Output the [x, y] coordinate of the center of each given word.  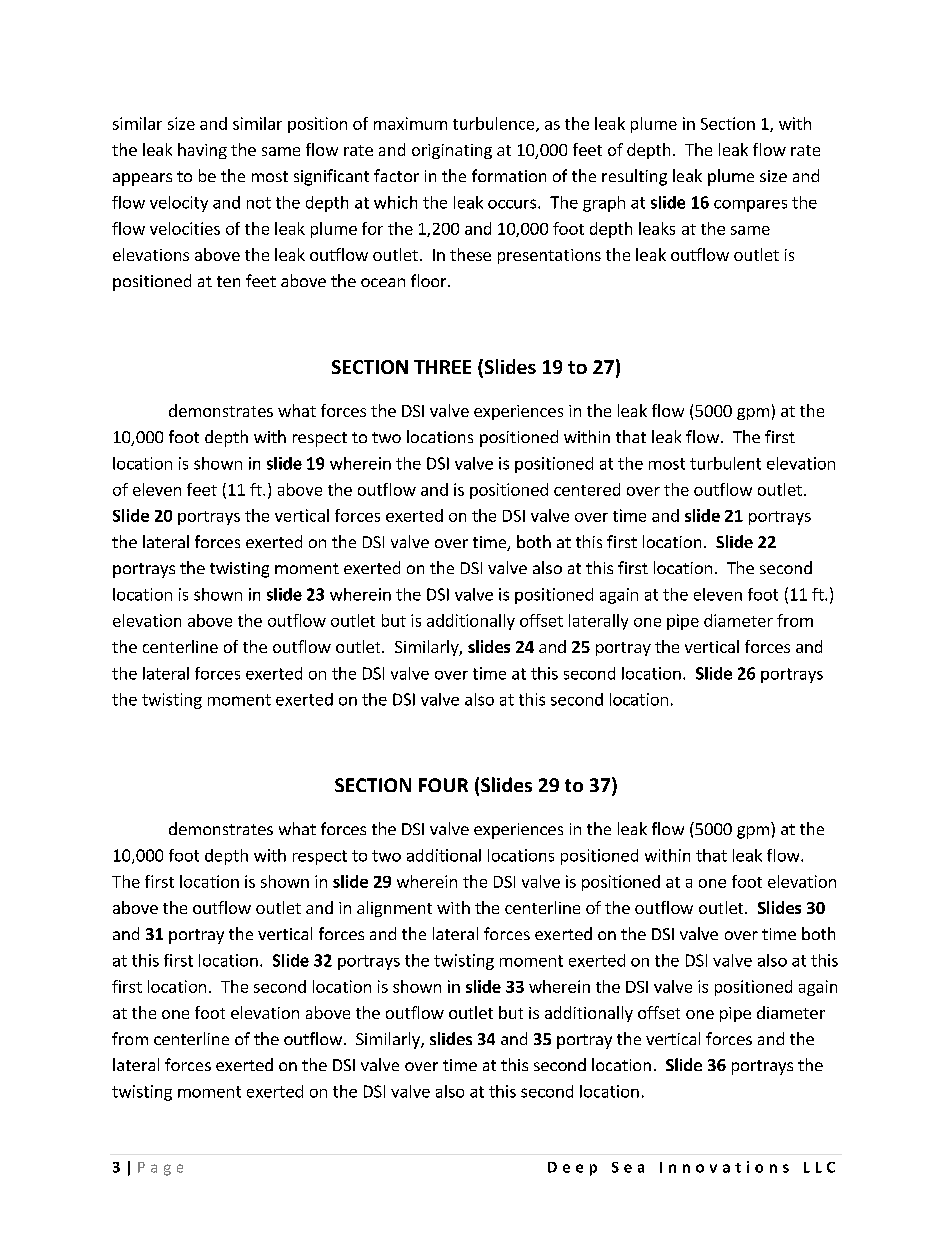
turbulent [725, 463]
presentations [549, 256]
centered [587, 489]
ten [228, 281]
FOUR [443, 785]
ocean [383, 282]
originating [452, 151]
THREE [442, 367]
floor [430, 280]
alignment [394, 909]
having [202, 151]
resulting [634, 177]
